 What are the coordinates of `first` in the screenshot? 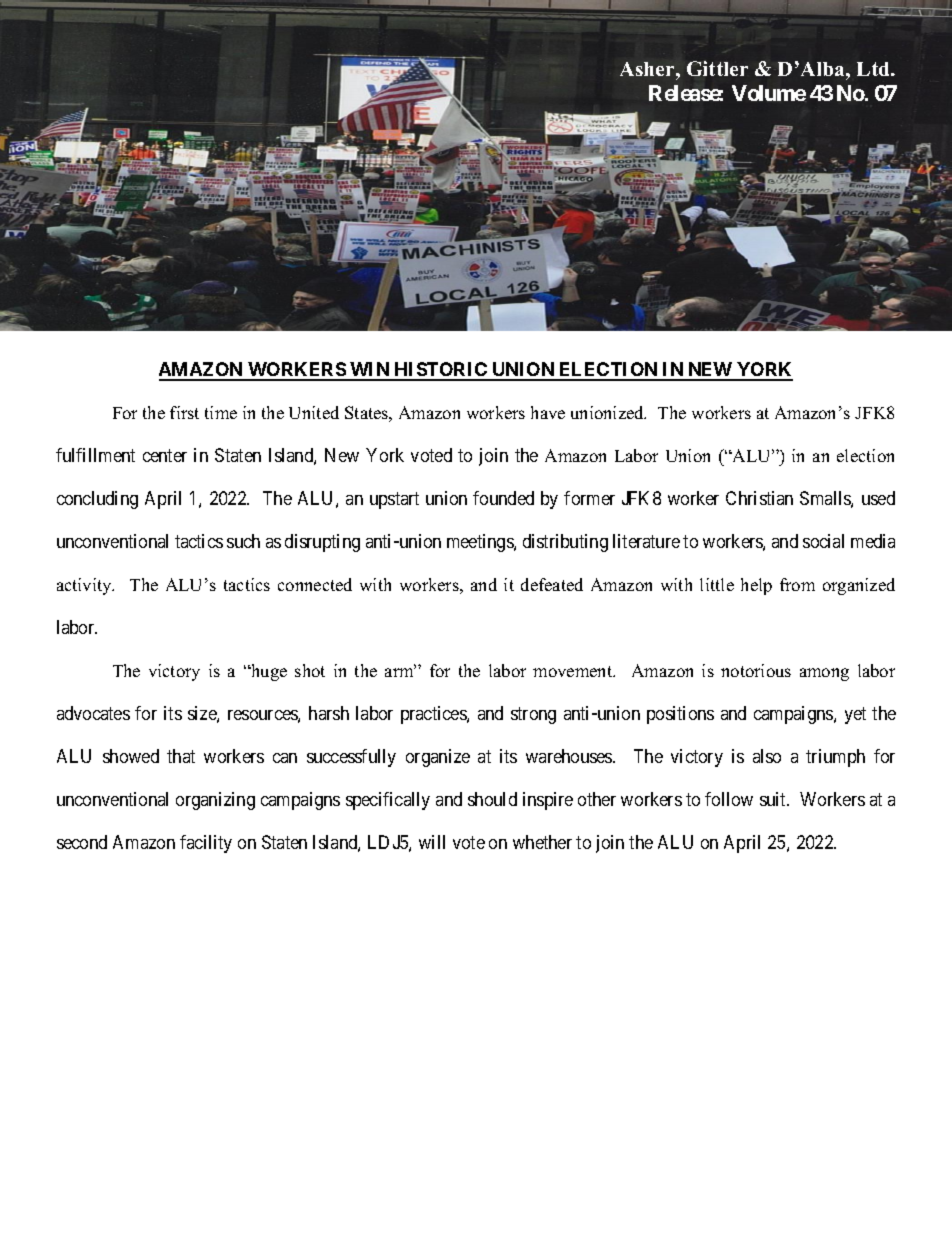 It's located at (184, 412).
